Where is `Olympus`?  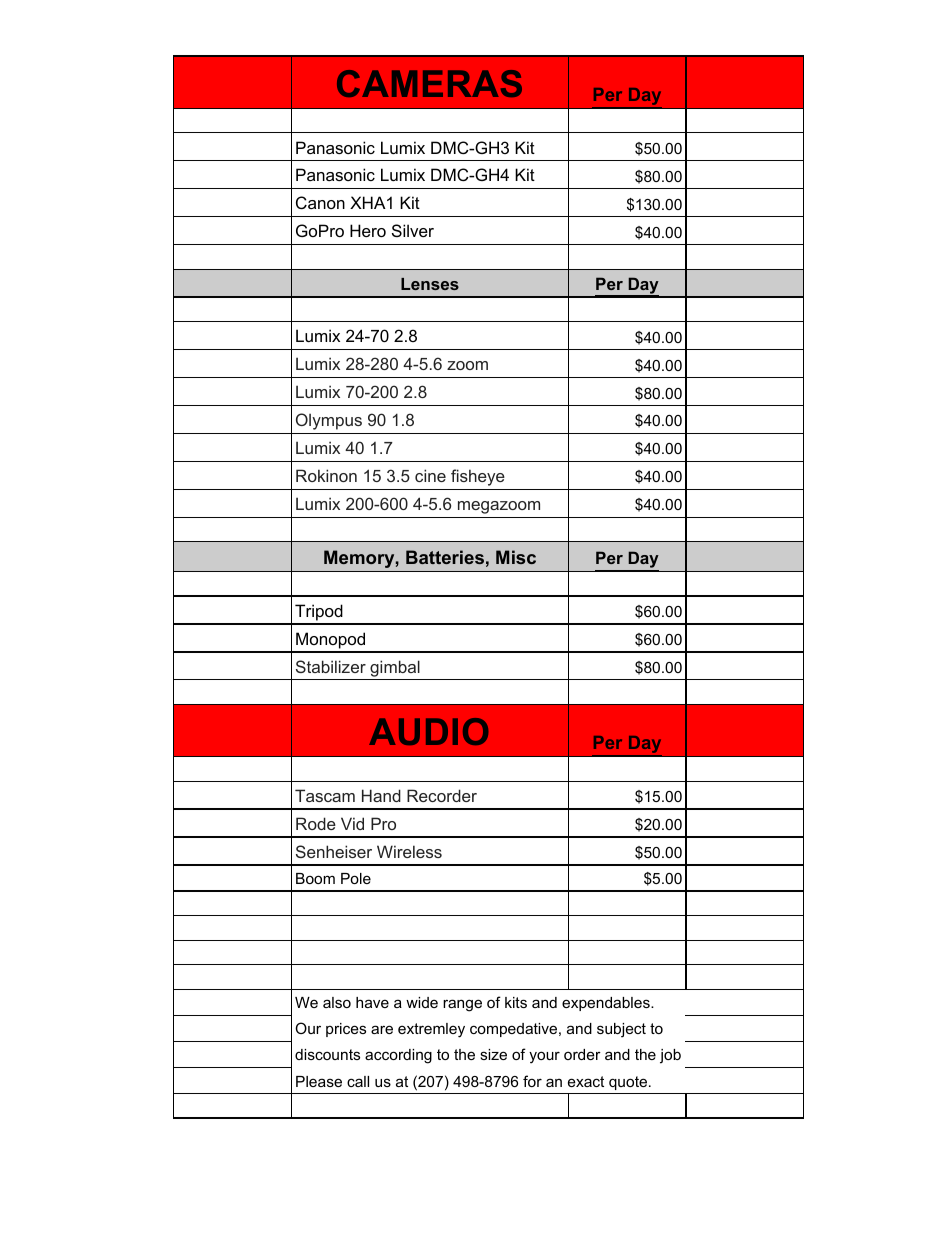
Olympus is located at coordinates (329, 421).
